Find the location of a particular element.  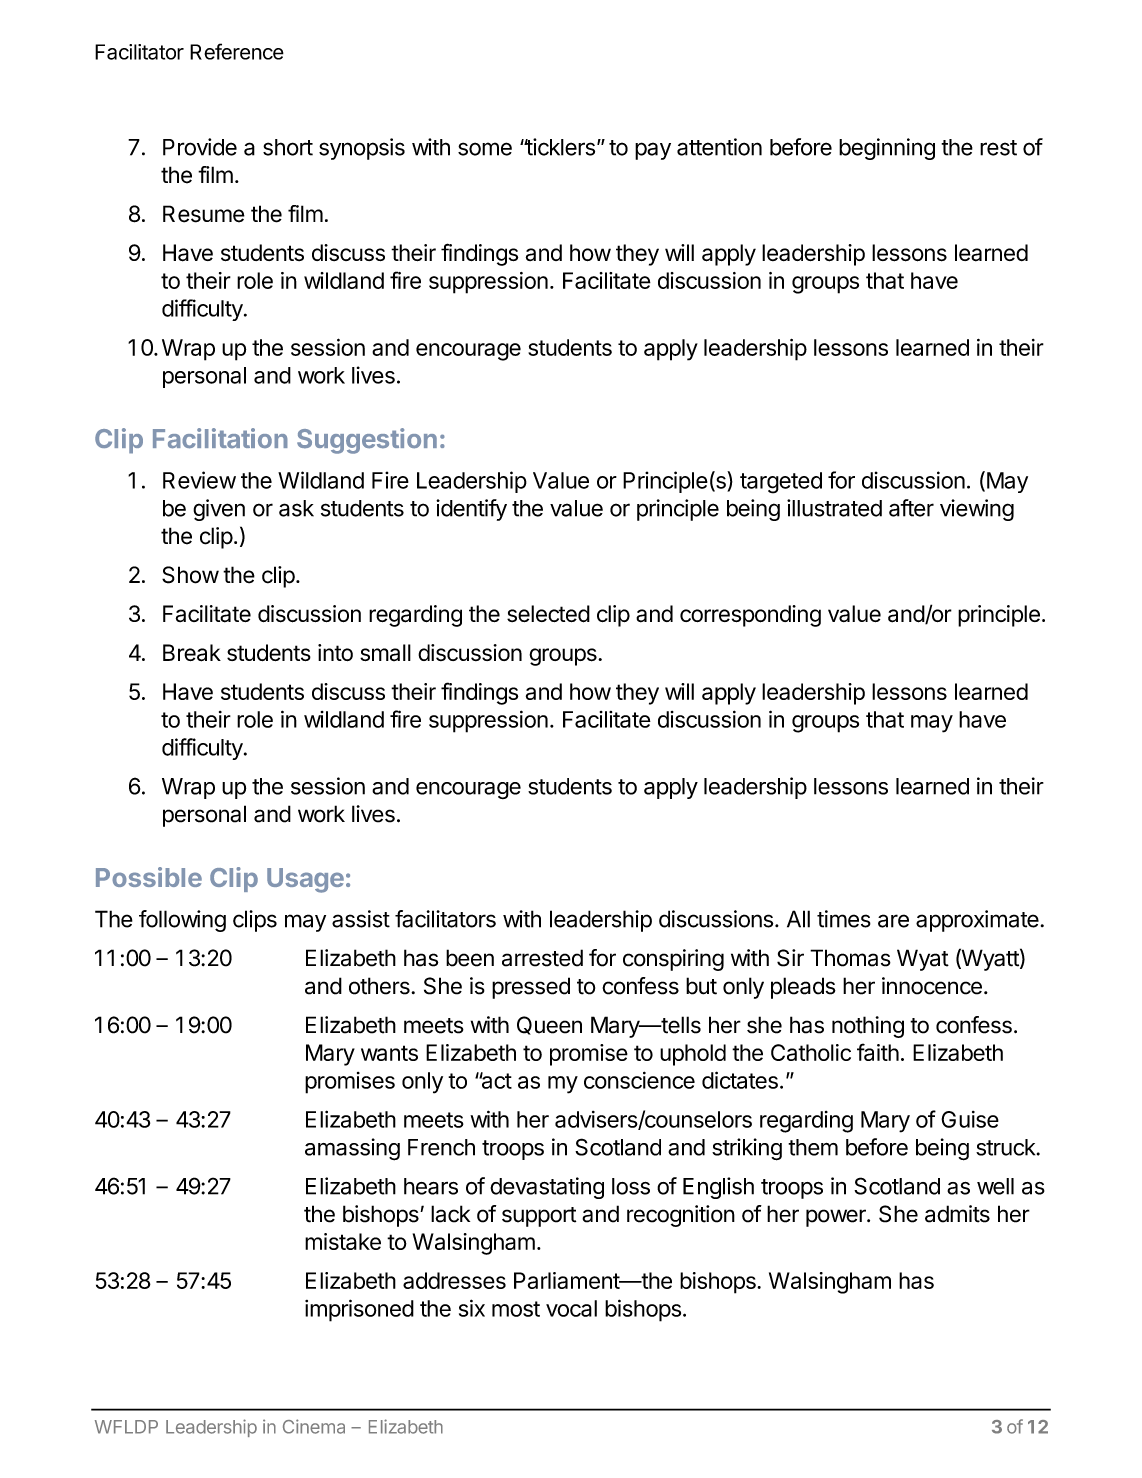

mistake is located at coordinates (343, 1241).
